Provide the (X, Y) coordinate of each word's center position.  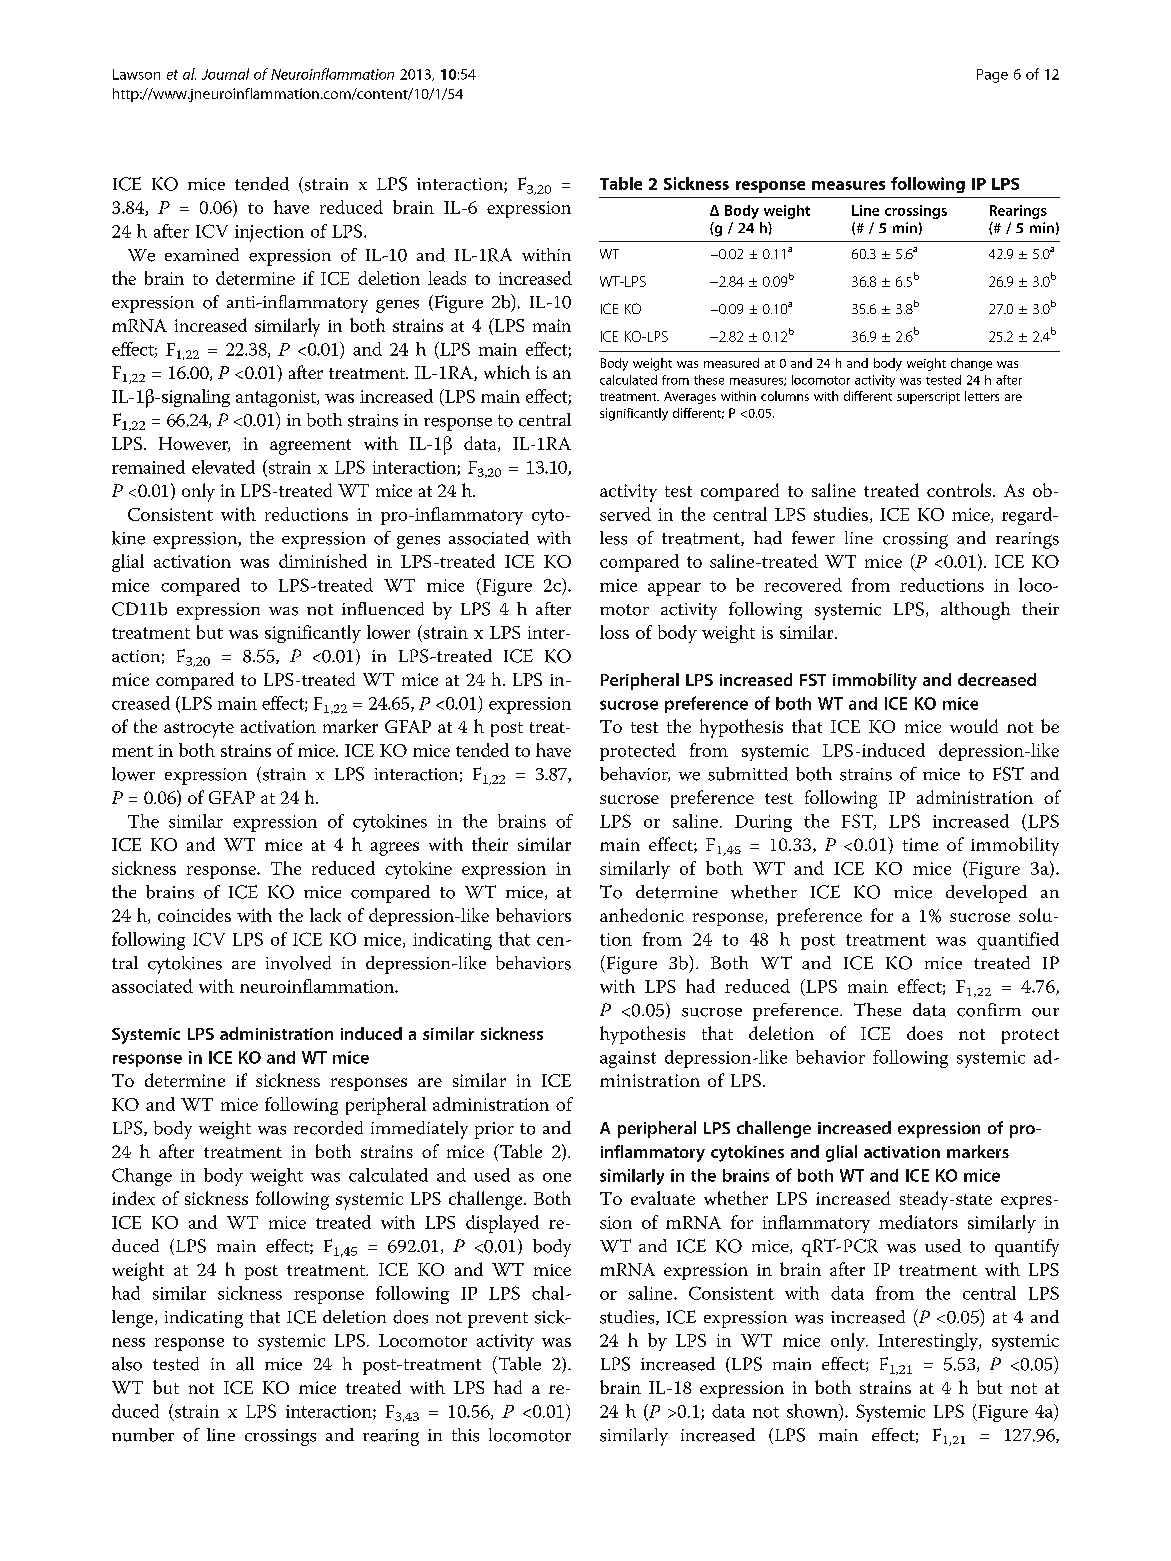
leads (447, 278)
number (143, 1435)
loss (614, 632)
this (465, 1435)
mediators (918, 1222)
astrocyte (199, 730)
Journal (225, 74)
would (974, 726)
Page (992, 76)
